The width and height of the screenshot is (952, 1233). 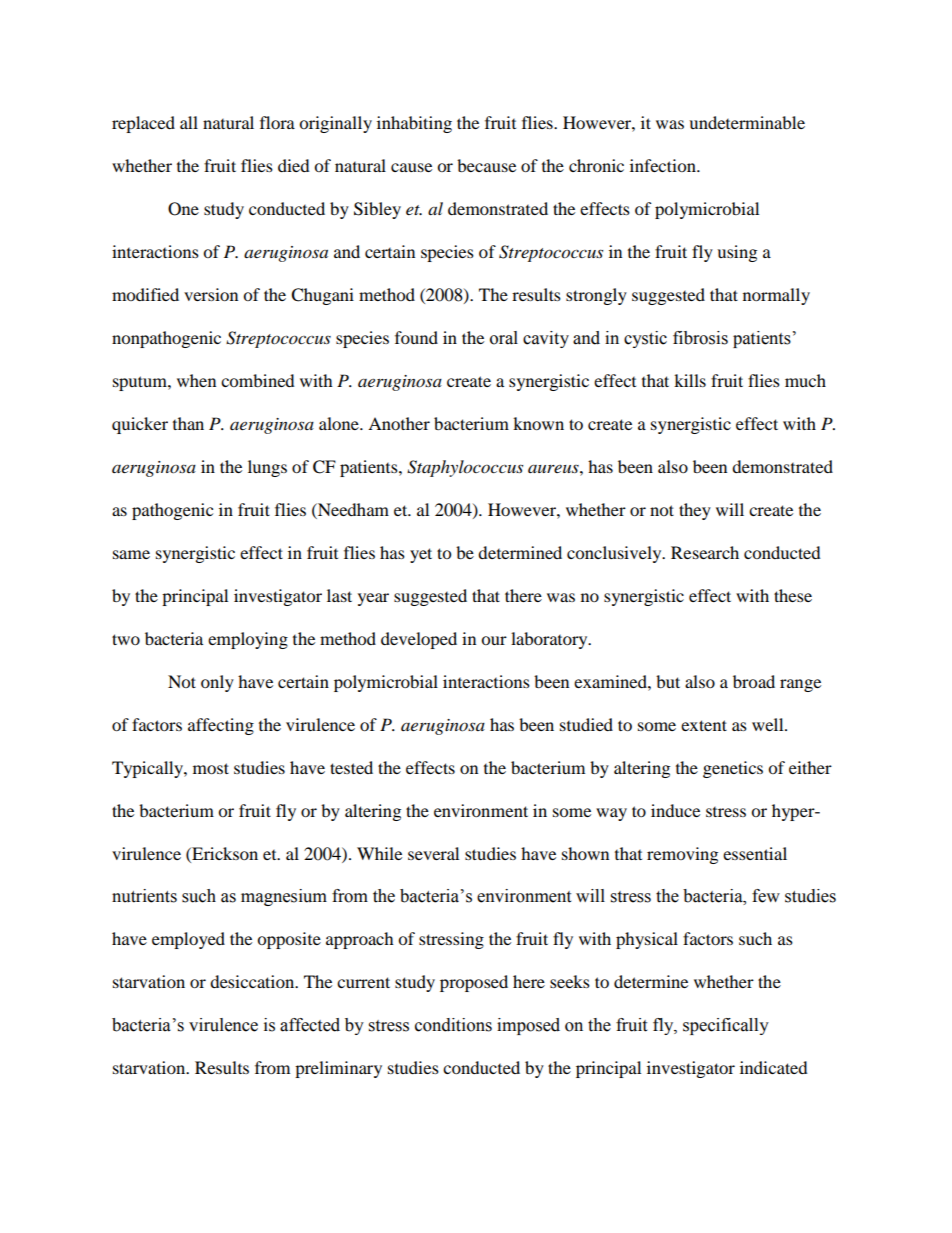 What do you see at coordinates (253, 981) in the screenshot?
I see `desiccation` at bounding box center [253, 981].
